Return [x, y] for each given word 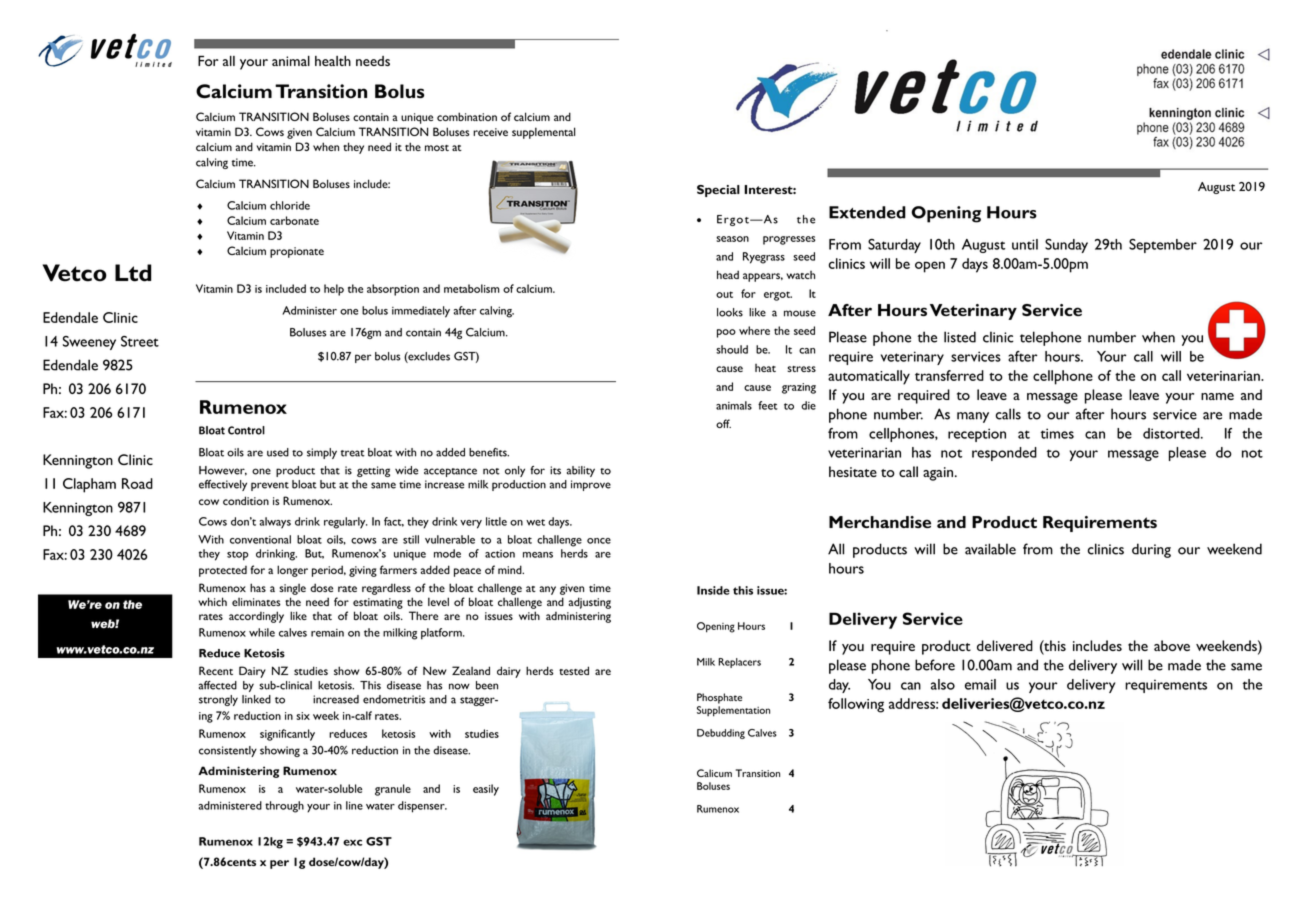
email [980, 684]
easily [486, 790]
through [284, 807]
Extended [867, 212]
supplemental [543, 133]
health [333, 61]
